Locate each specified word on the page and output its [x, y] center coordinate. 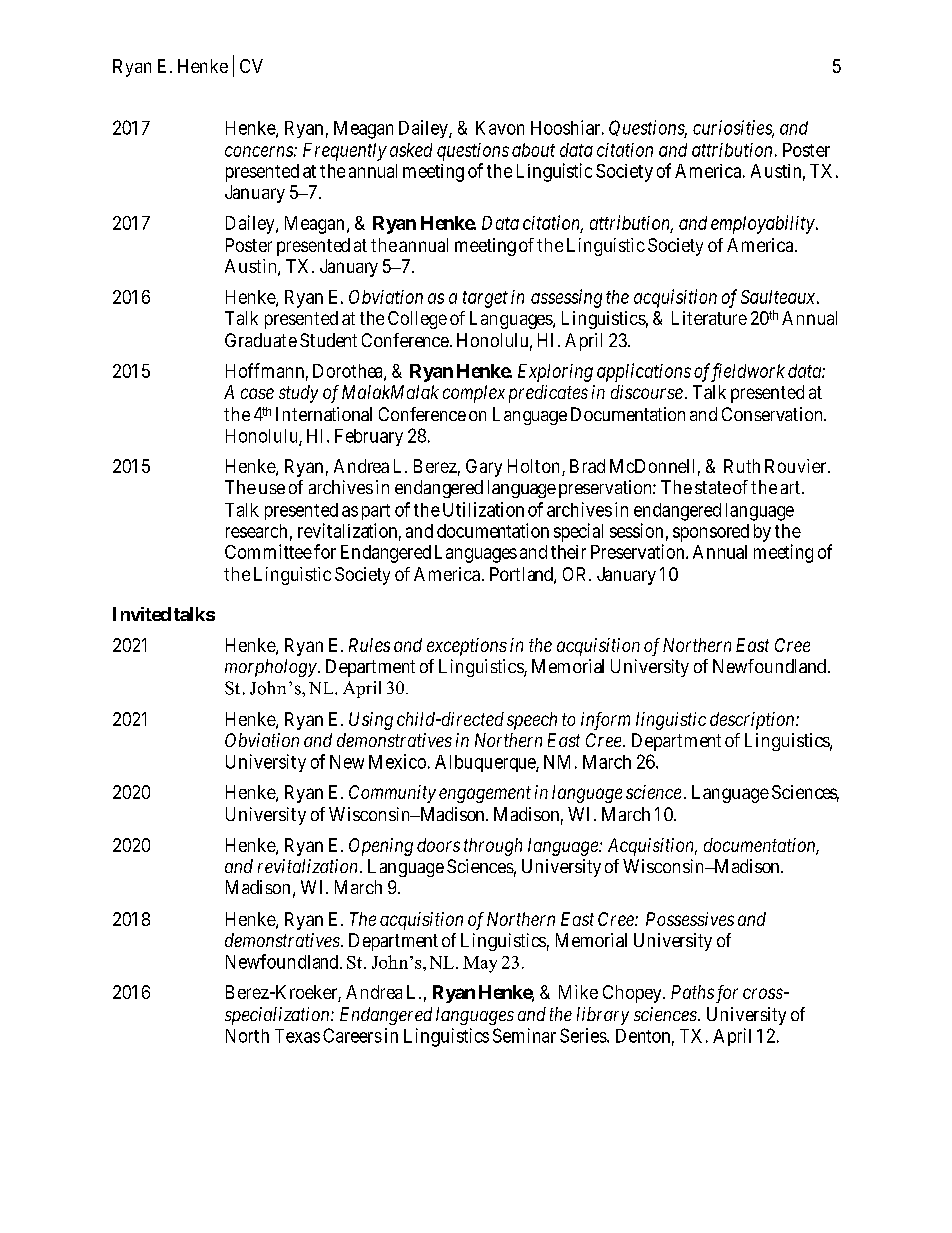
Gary [484, 468]
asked [411, 150]
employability [763, 224]
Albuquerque [486, 763]
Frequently [345, 152]
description [753, 721]
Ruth [742, 466]
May [480, 964]
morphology [271, 668]
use [272, 489]
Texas [297, 1036]
